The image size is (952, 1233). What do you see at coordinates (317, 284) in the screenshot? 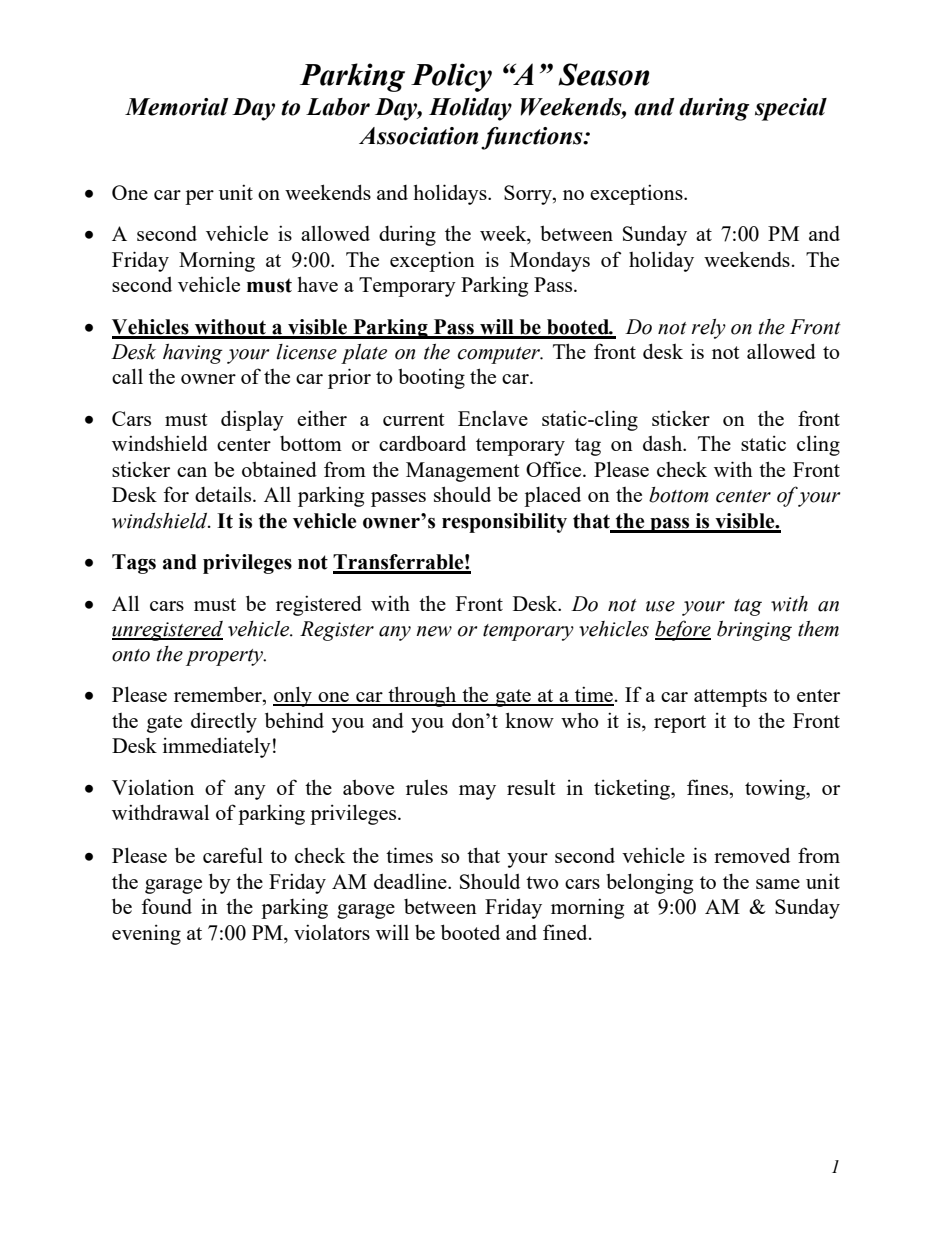
I see `have` at bounding box center [317, 284].
